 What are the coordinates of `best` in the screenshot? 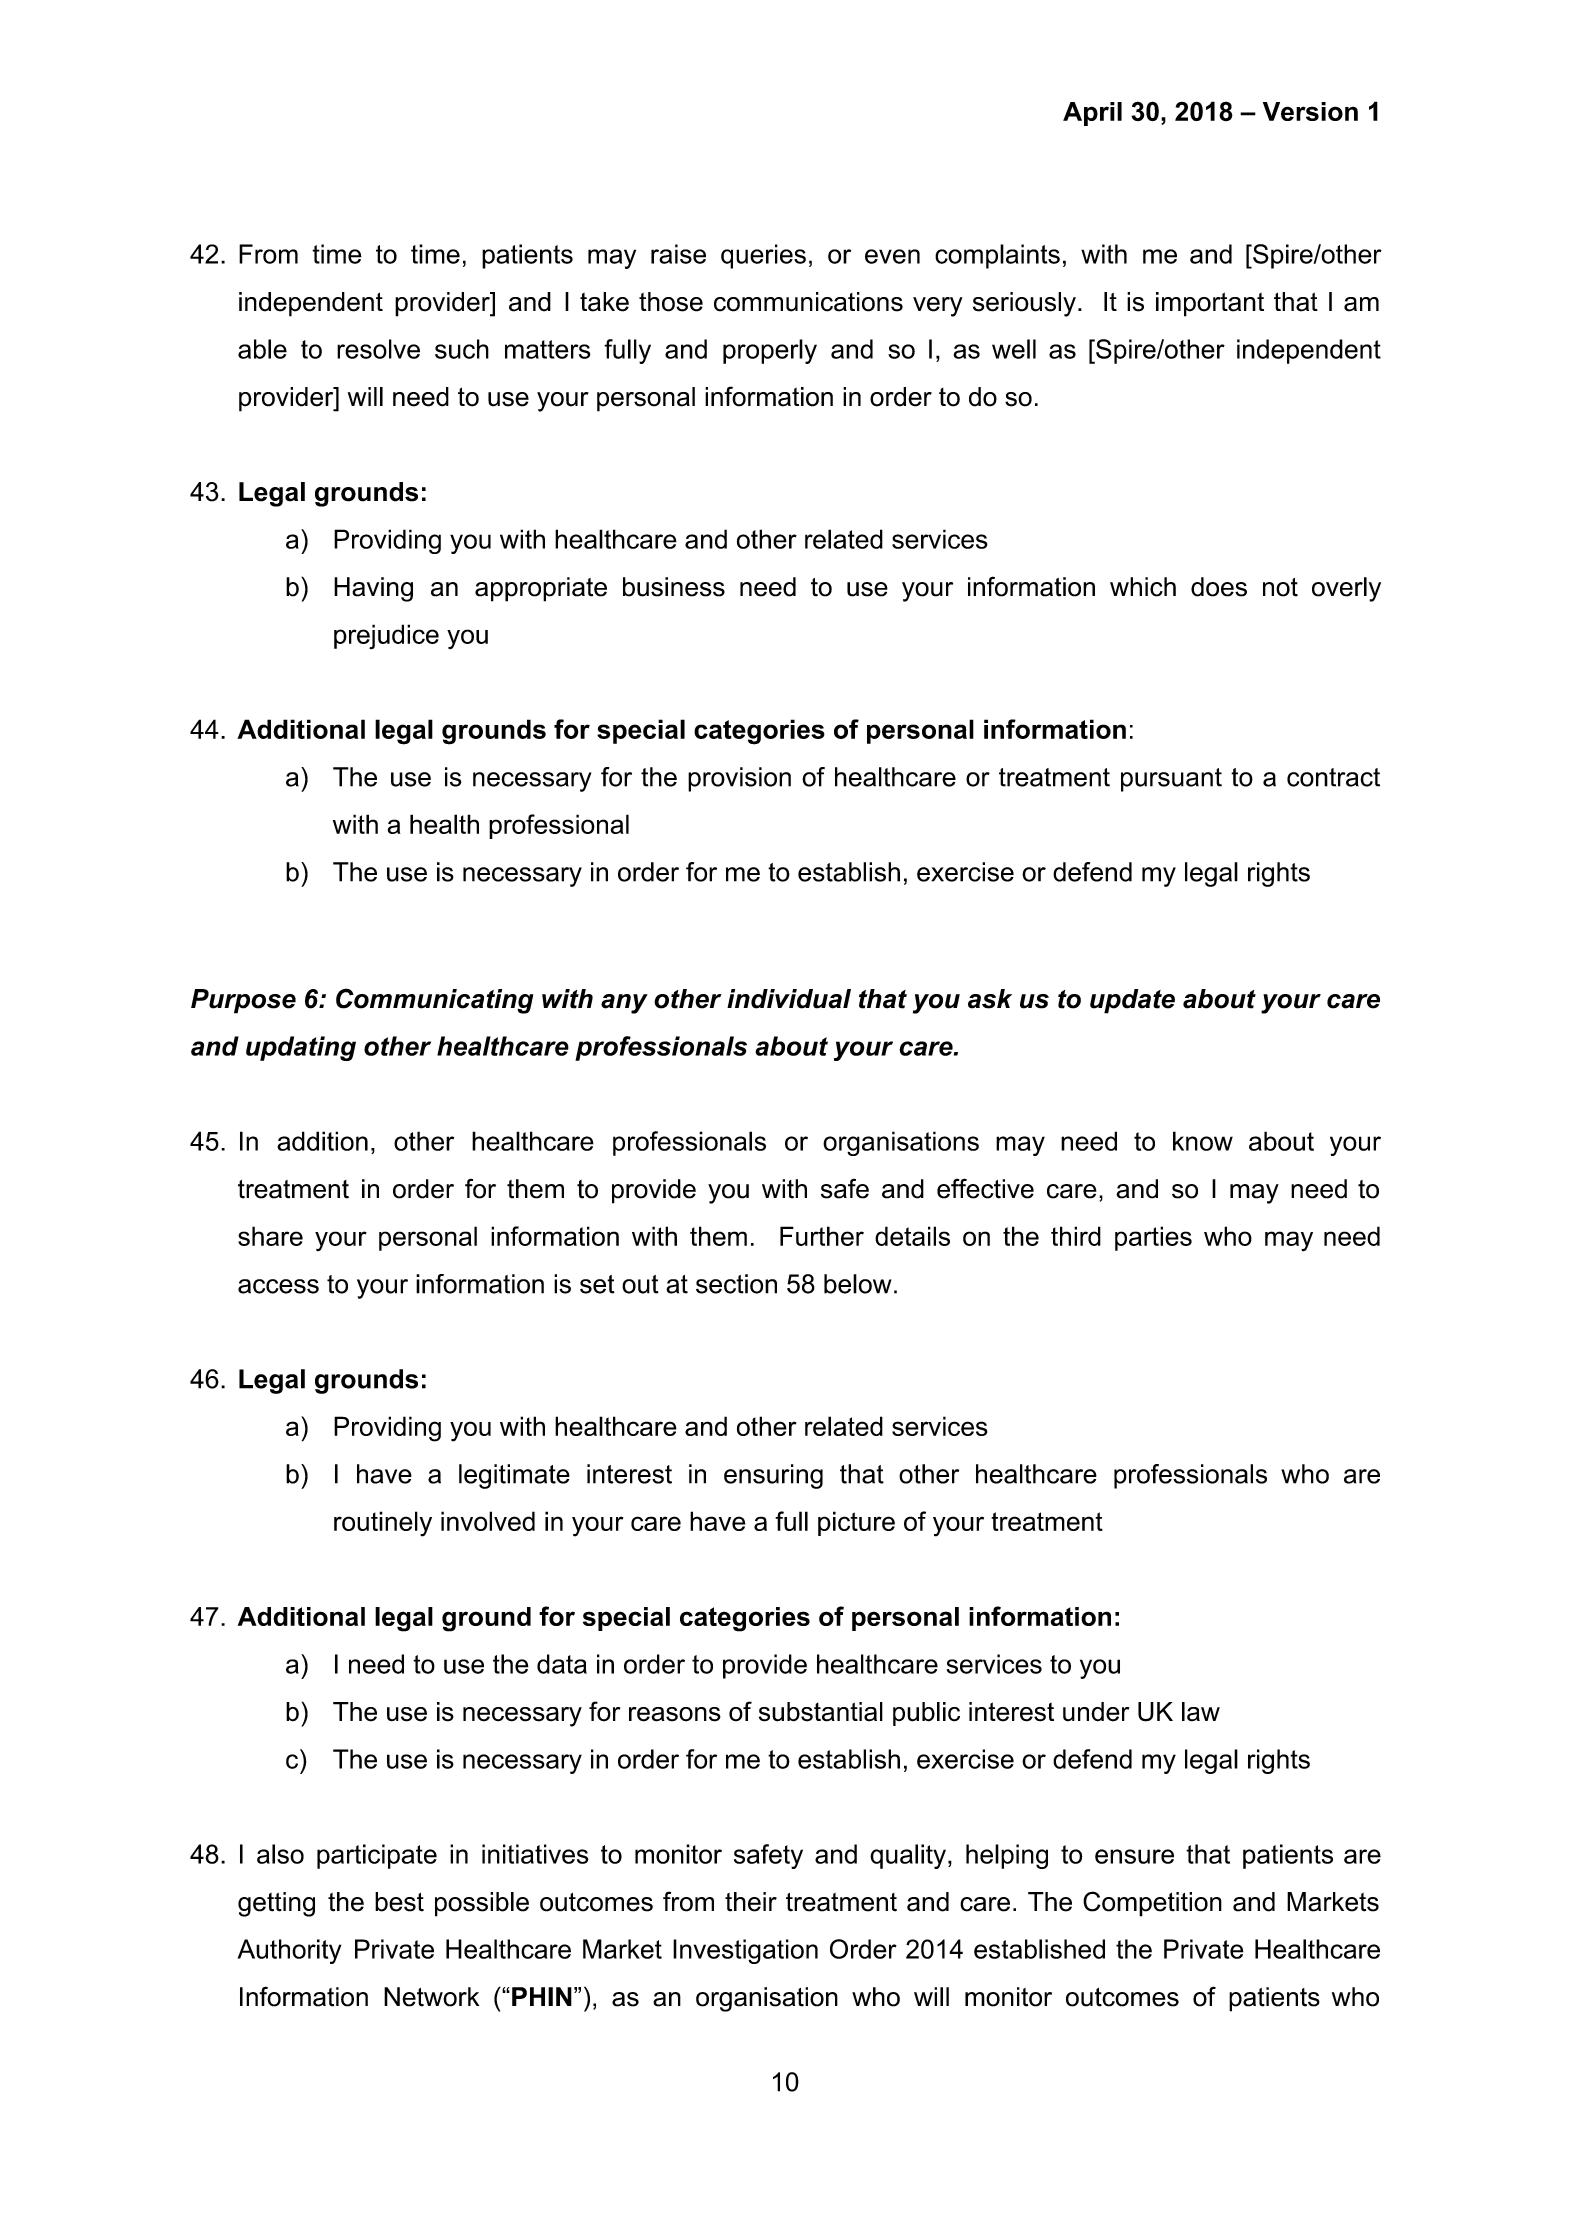 It's located at (399, 1902).
